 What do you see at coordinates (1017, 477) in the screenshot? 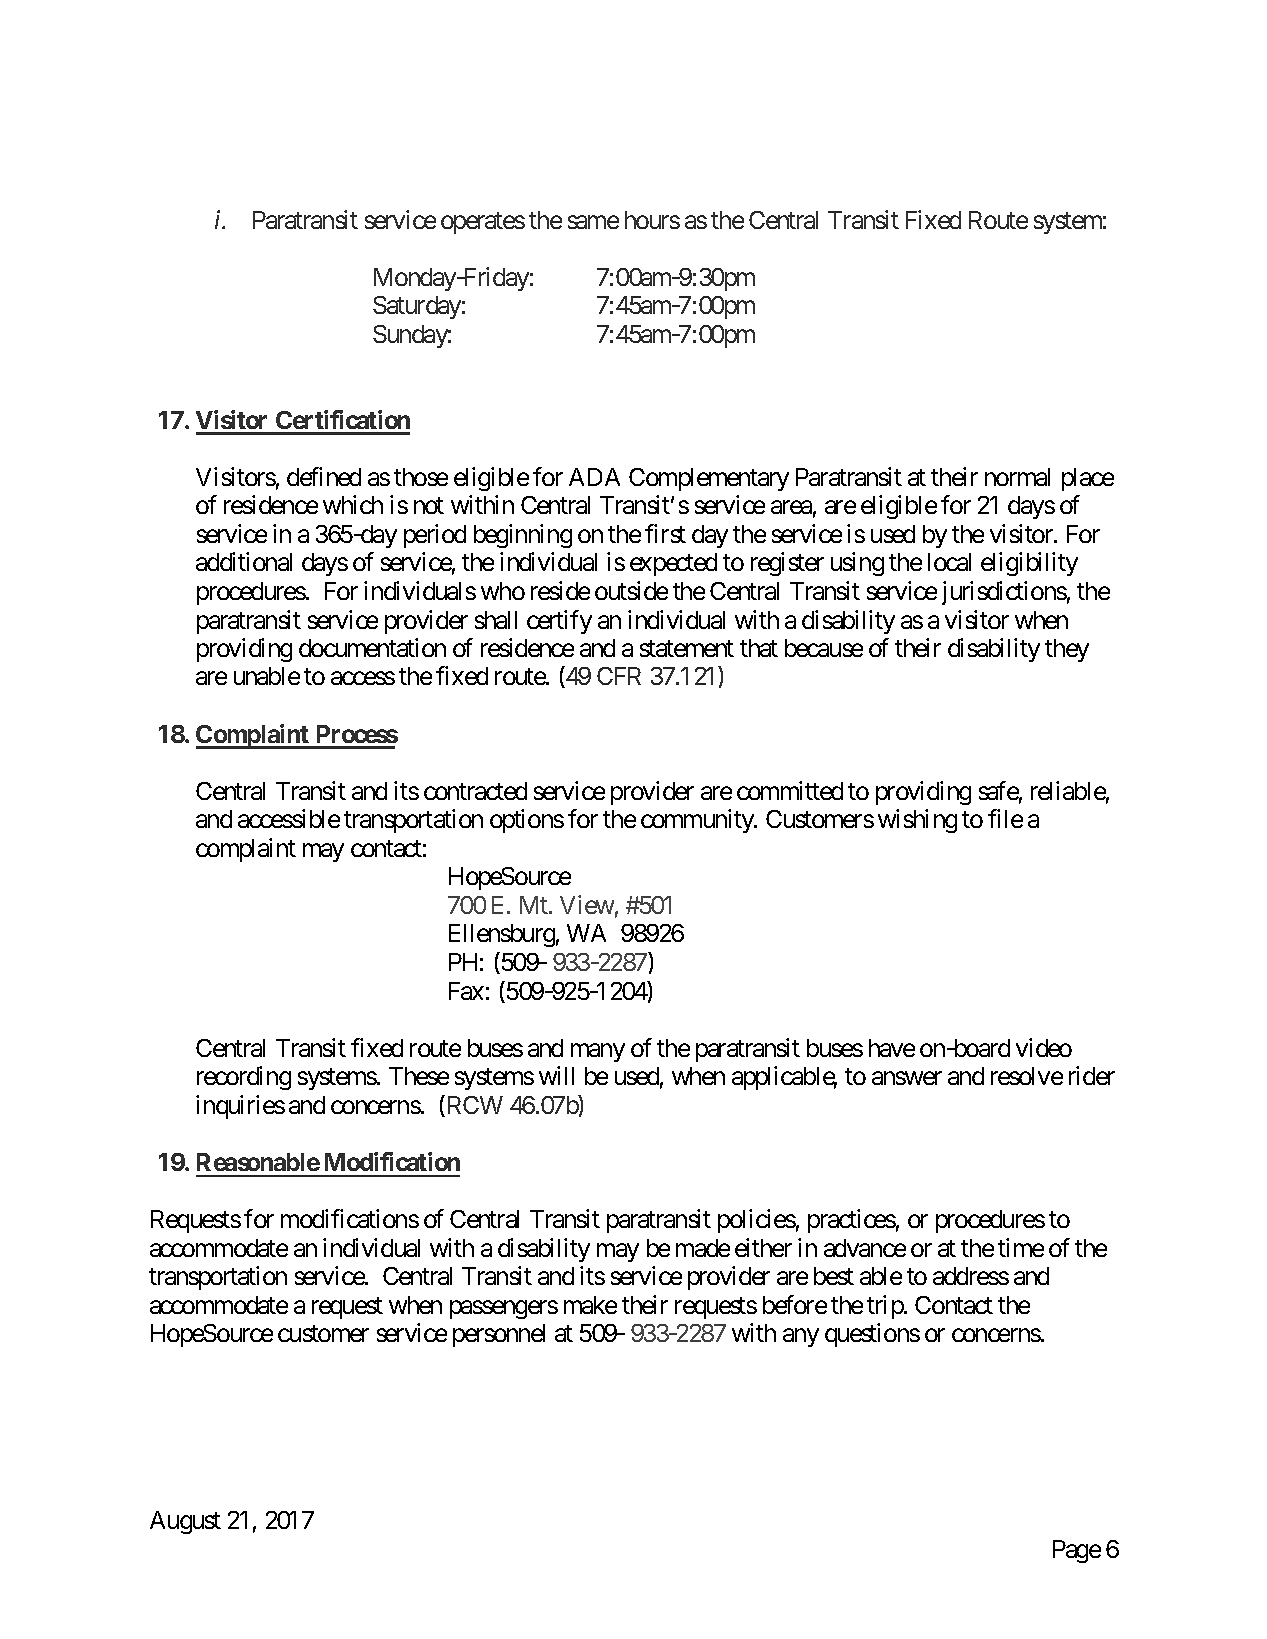
I see `normal` at bounding box center [1017, 477].
